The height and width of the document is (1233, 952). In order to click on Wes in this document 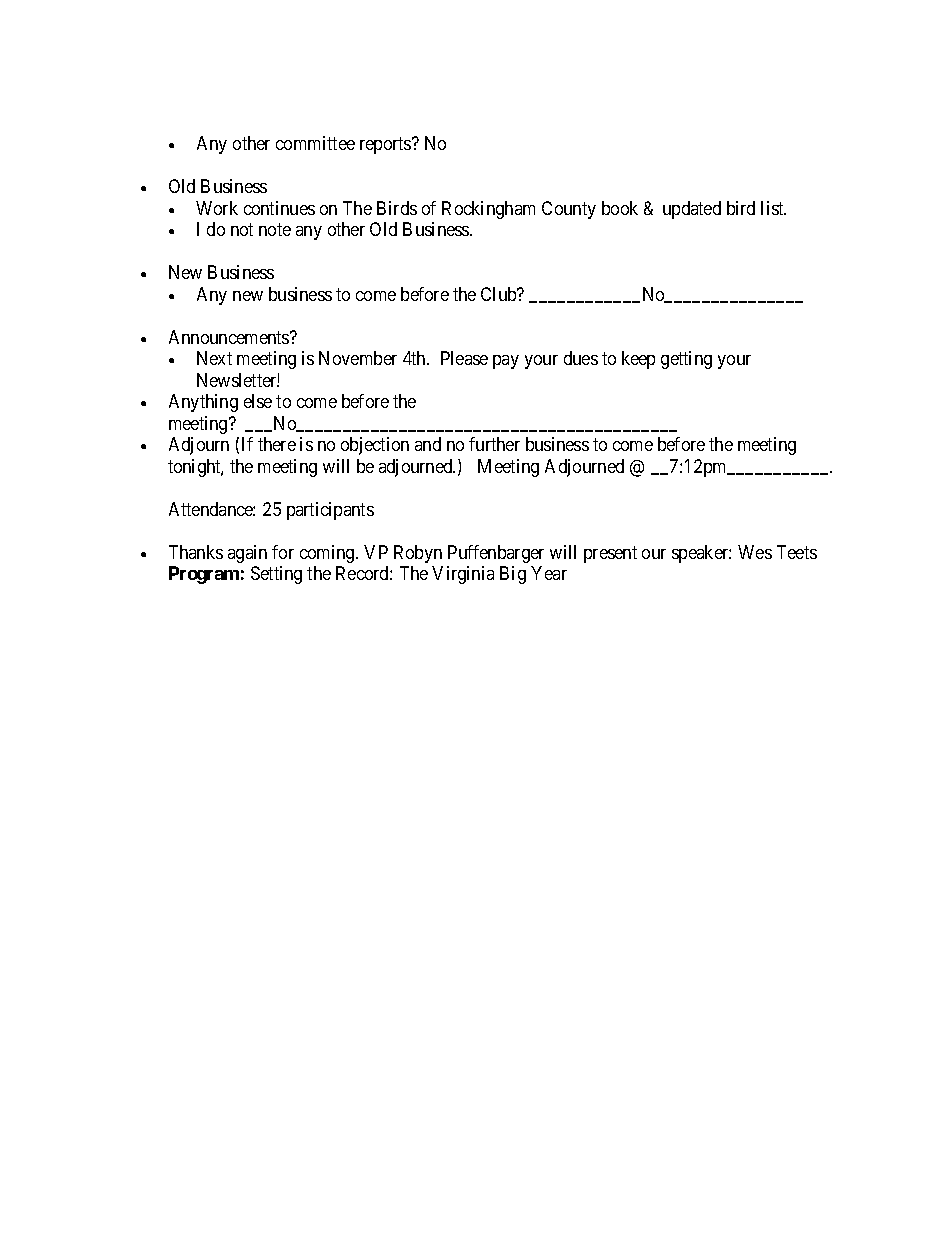, I will do `click(755, 552)`.
